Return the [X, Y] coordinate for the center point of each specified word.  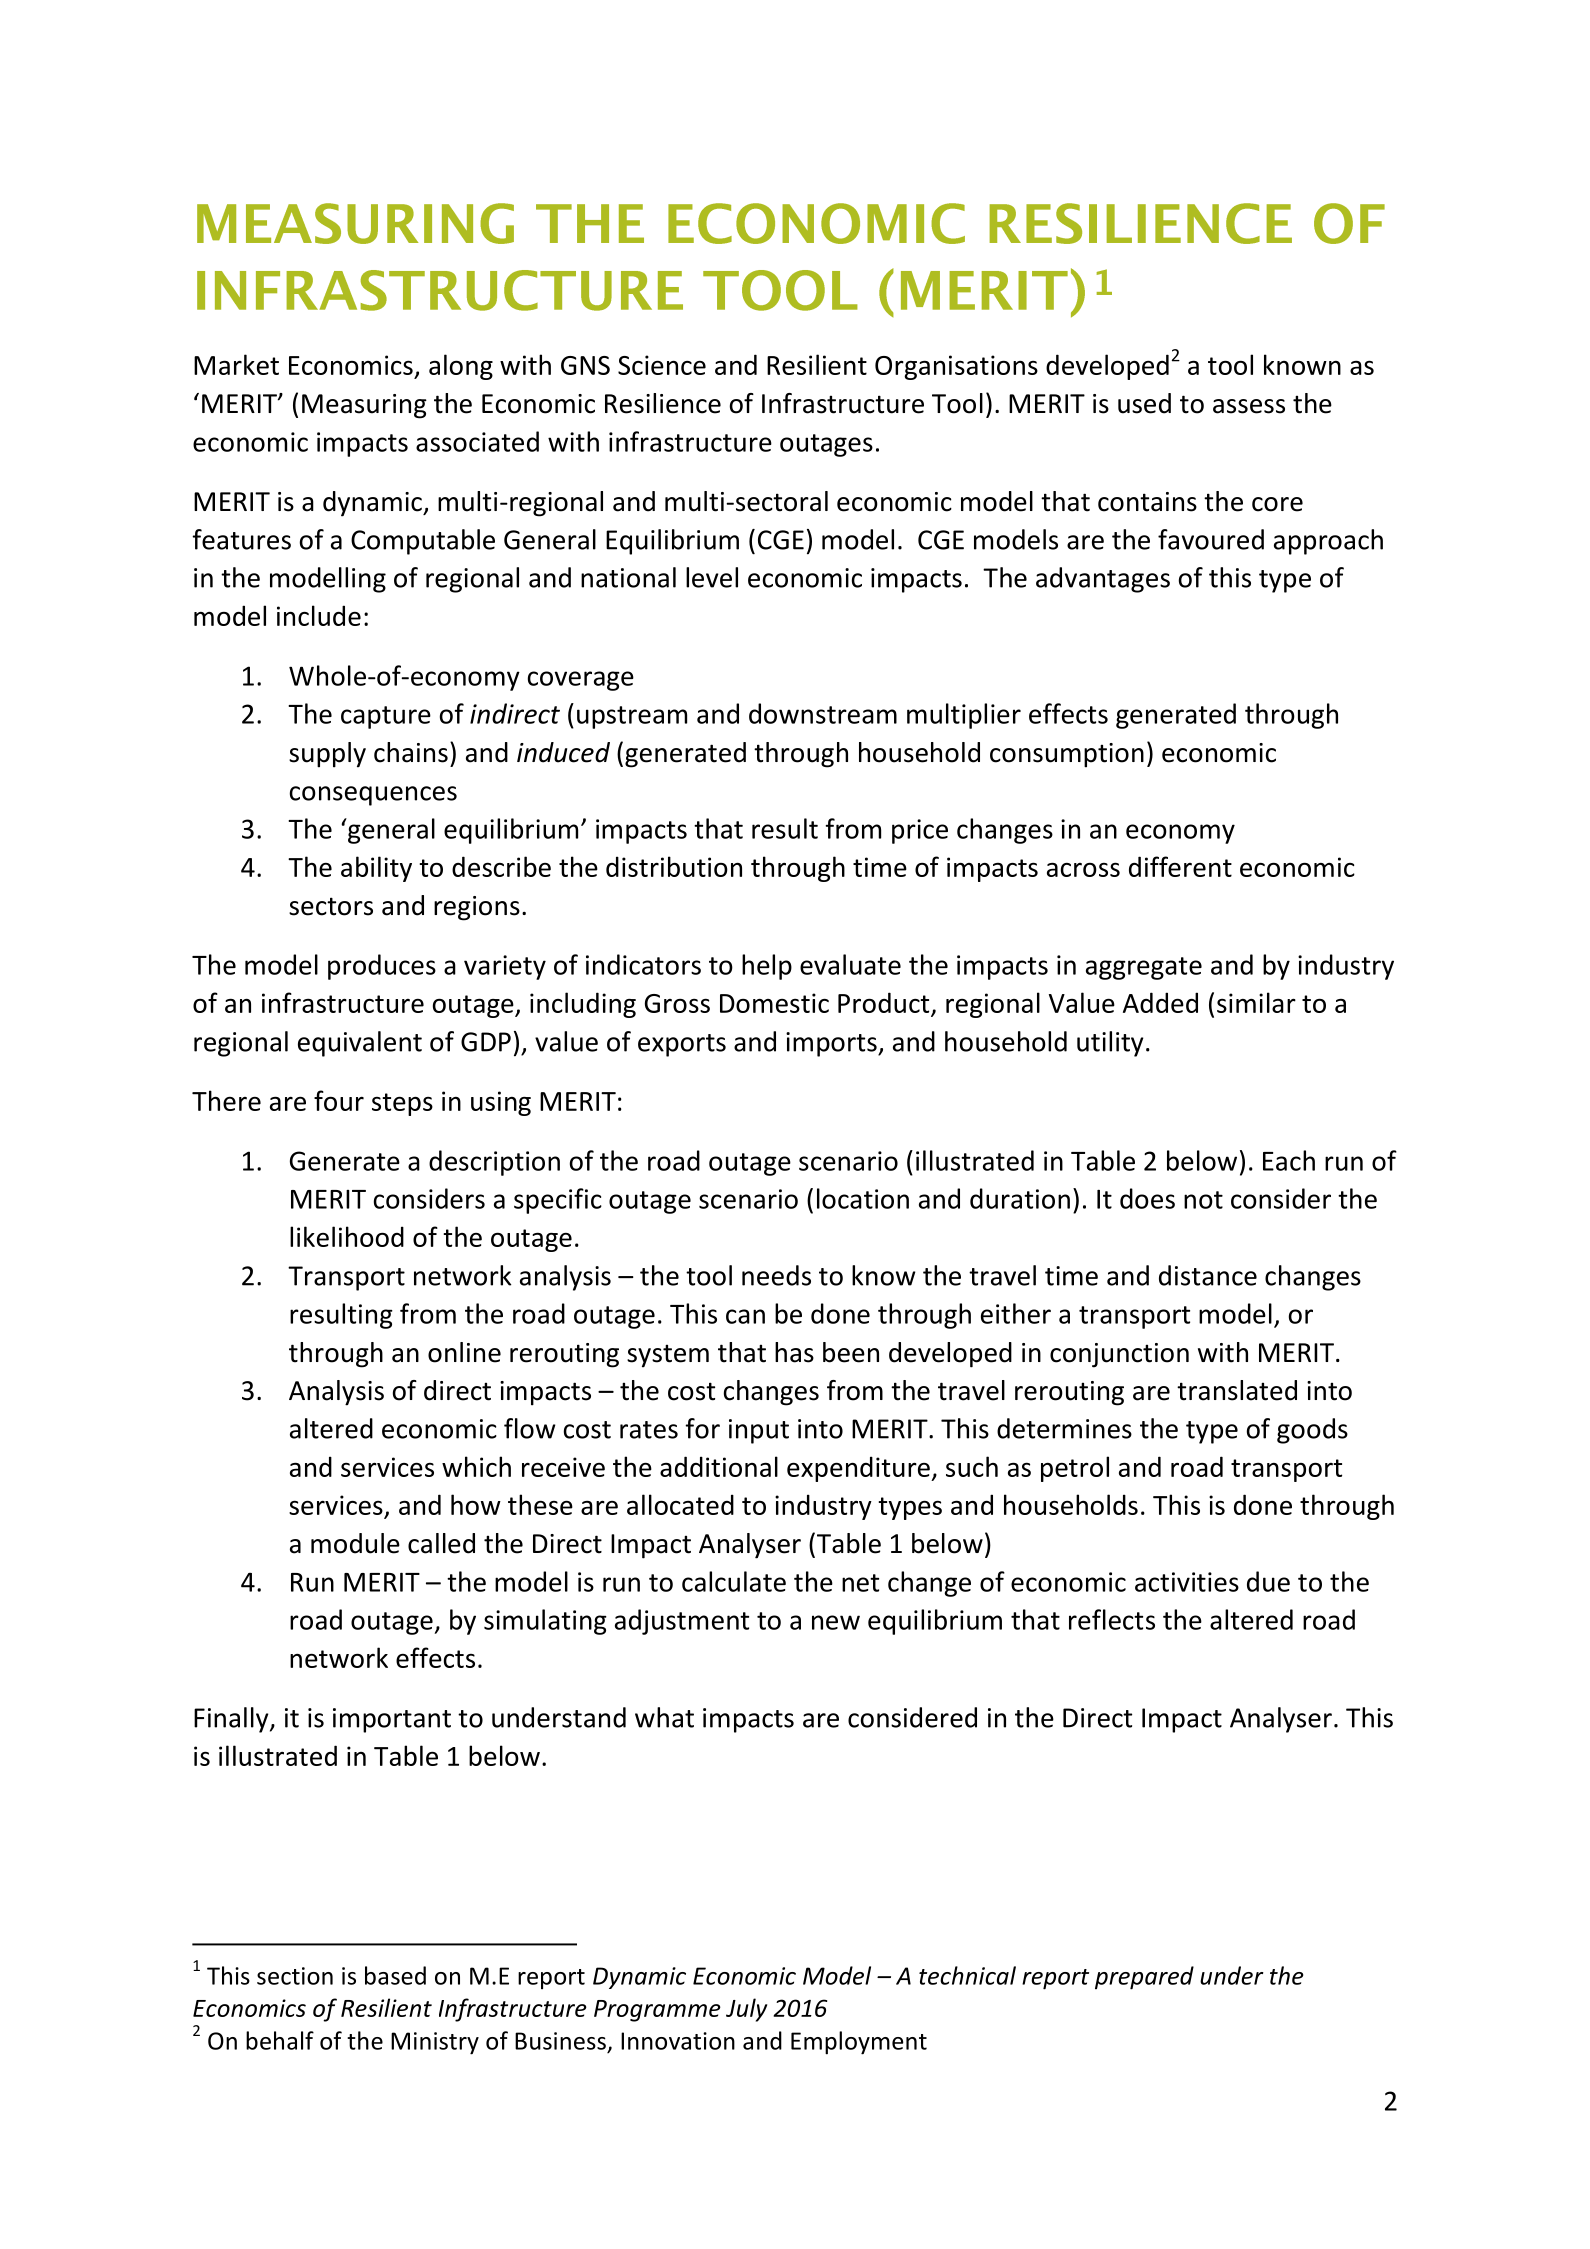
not [1203, 1200]
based [395, 1975]
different [1180, 866]
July [746, 2010]
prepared [1144, 1978]
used [1144, 403]
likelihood [347, 1236]
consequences [373, 796]
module [355, 1543]
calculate [734, 1581]
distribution [674, 866]
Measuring [364, 406]
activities [1187, 1582]
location [863, 1198]
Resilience [663, 403]
